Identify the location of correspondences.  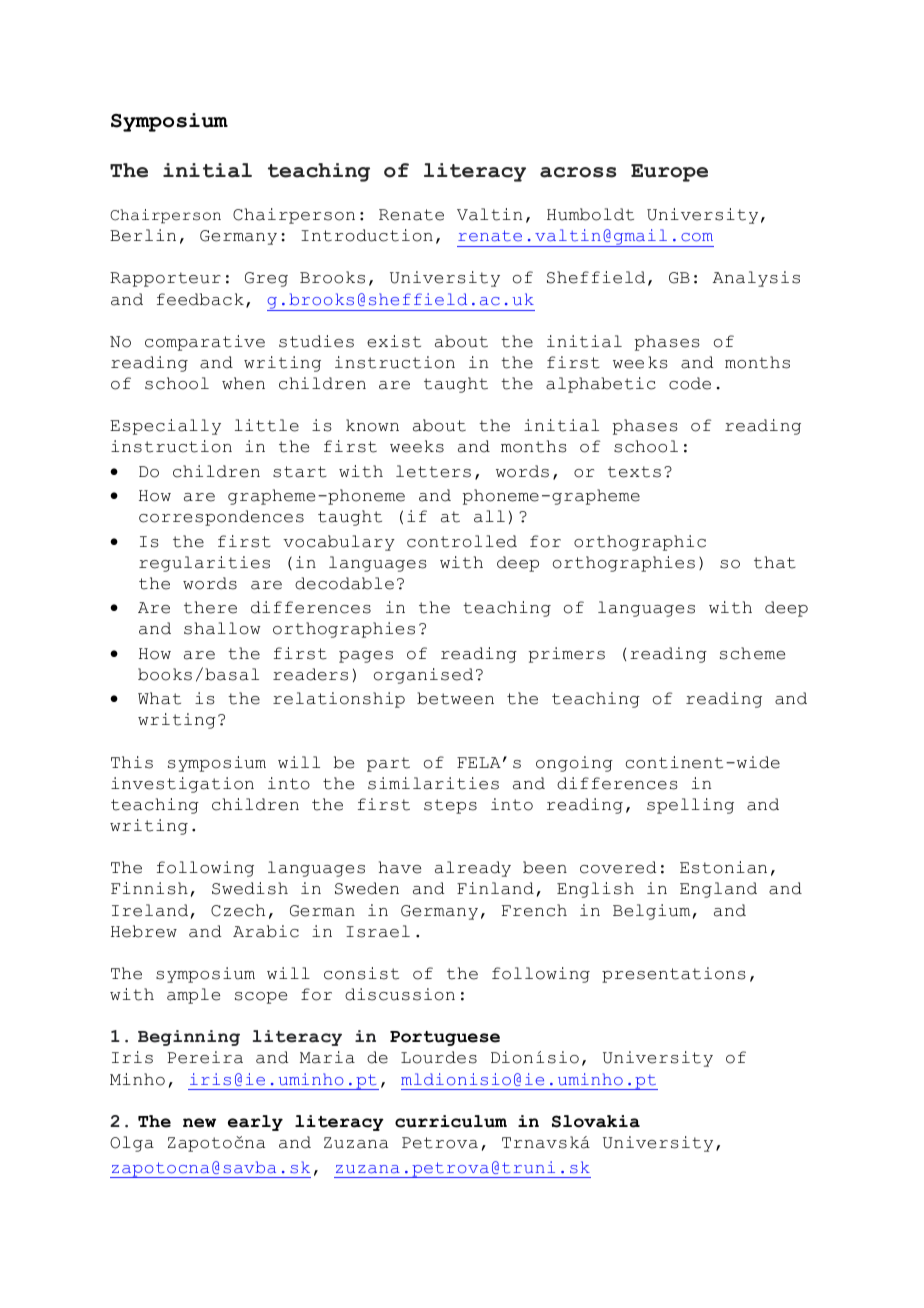
(221, 518).
